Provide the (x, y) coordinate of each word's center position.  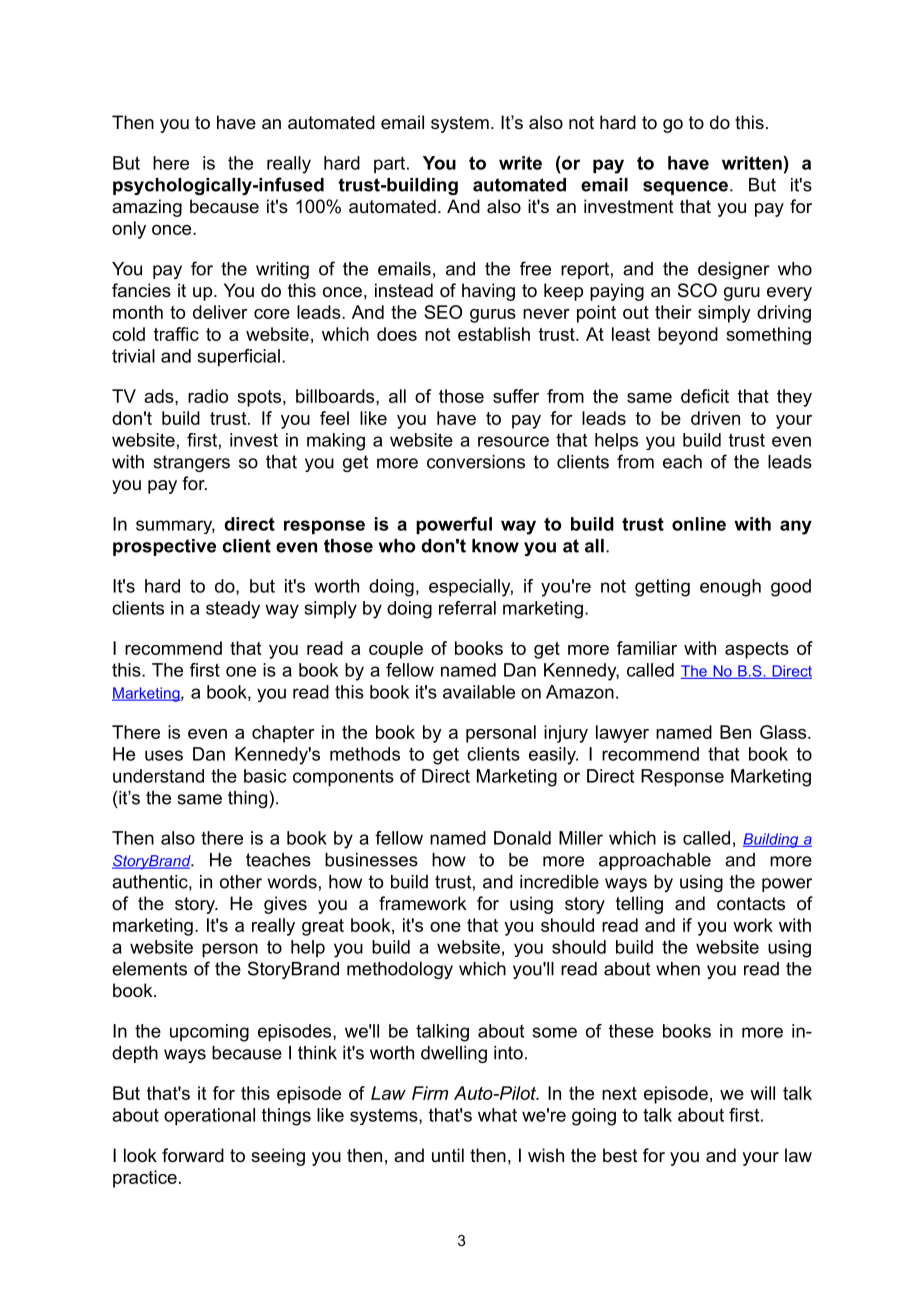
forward (193, 1155)
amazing (147, 208)
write (520, 163)
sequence (687, 188)
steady (233, 610)
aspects (757, 650)
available (479, 692)
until (448, 1155)
